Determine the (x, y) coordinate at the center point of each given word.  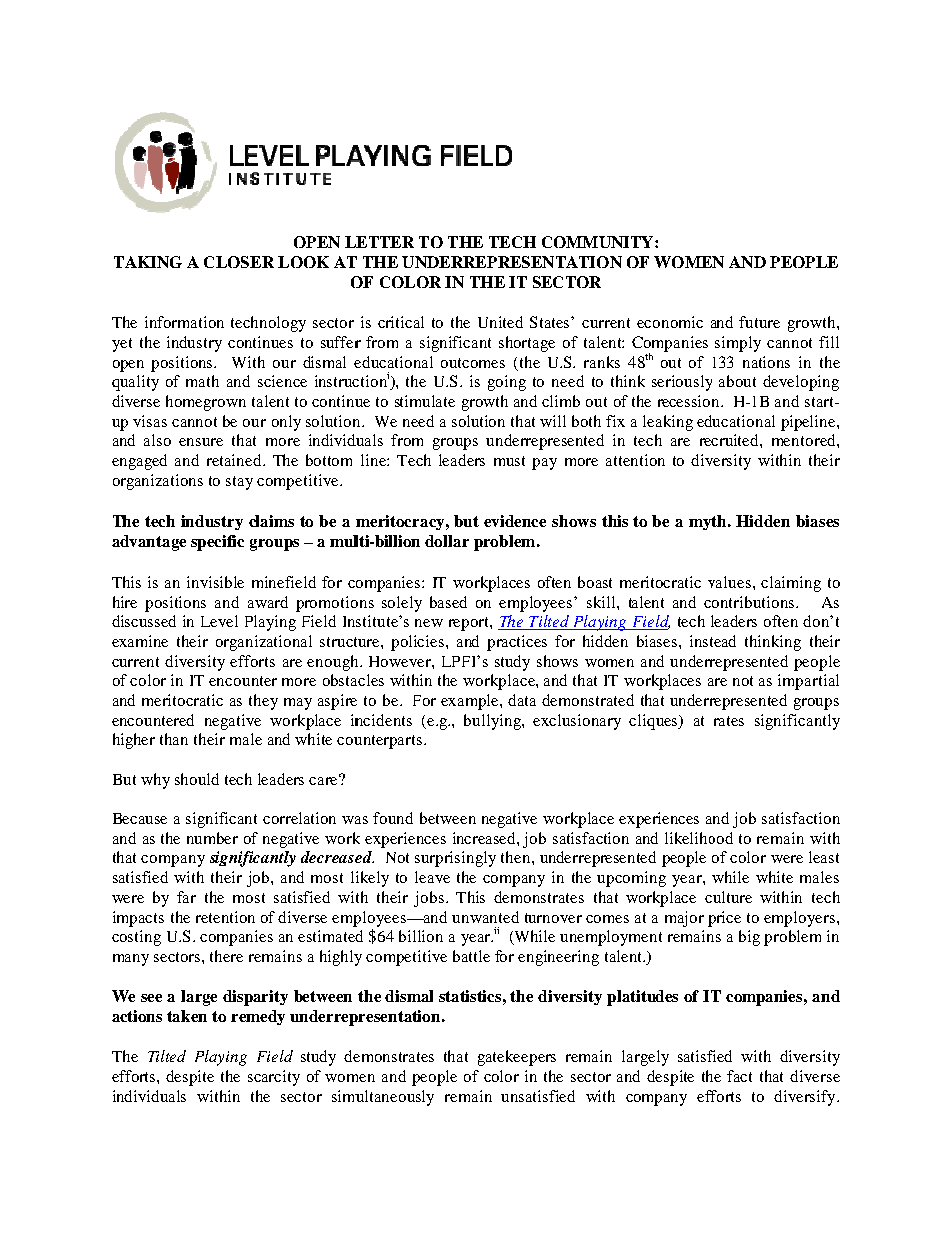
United (500, 322)
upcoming (631, 879)
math (202, 381)
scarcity (274, 1078)
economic (670, 322)
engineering (558, 958)
